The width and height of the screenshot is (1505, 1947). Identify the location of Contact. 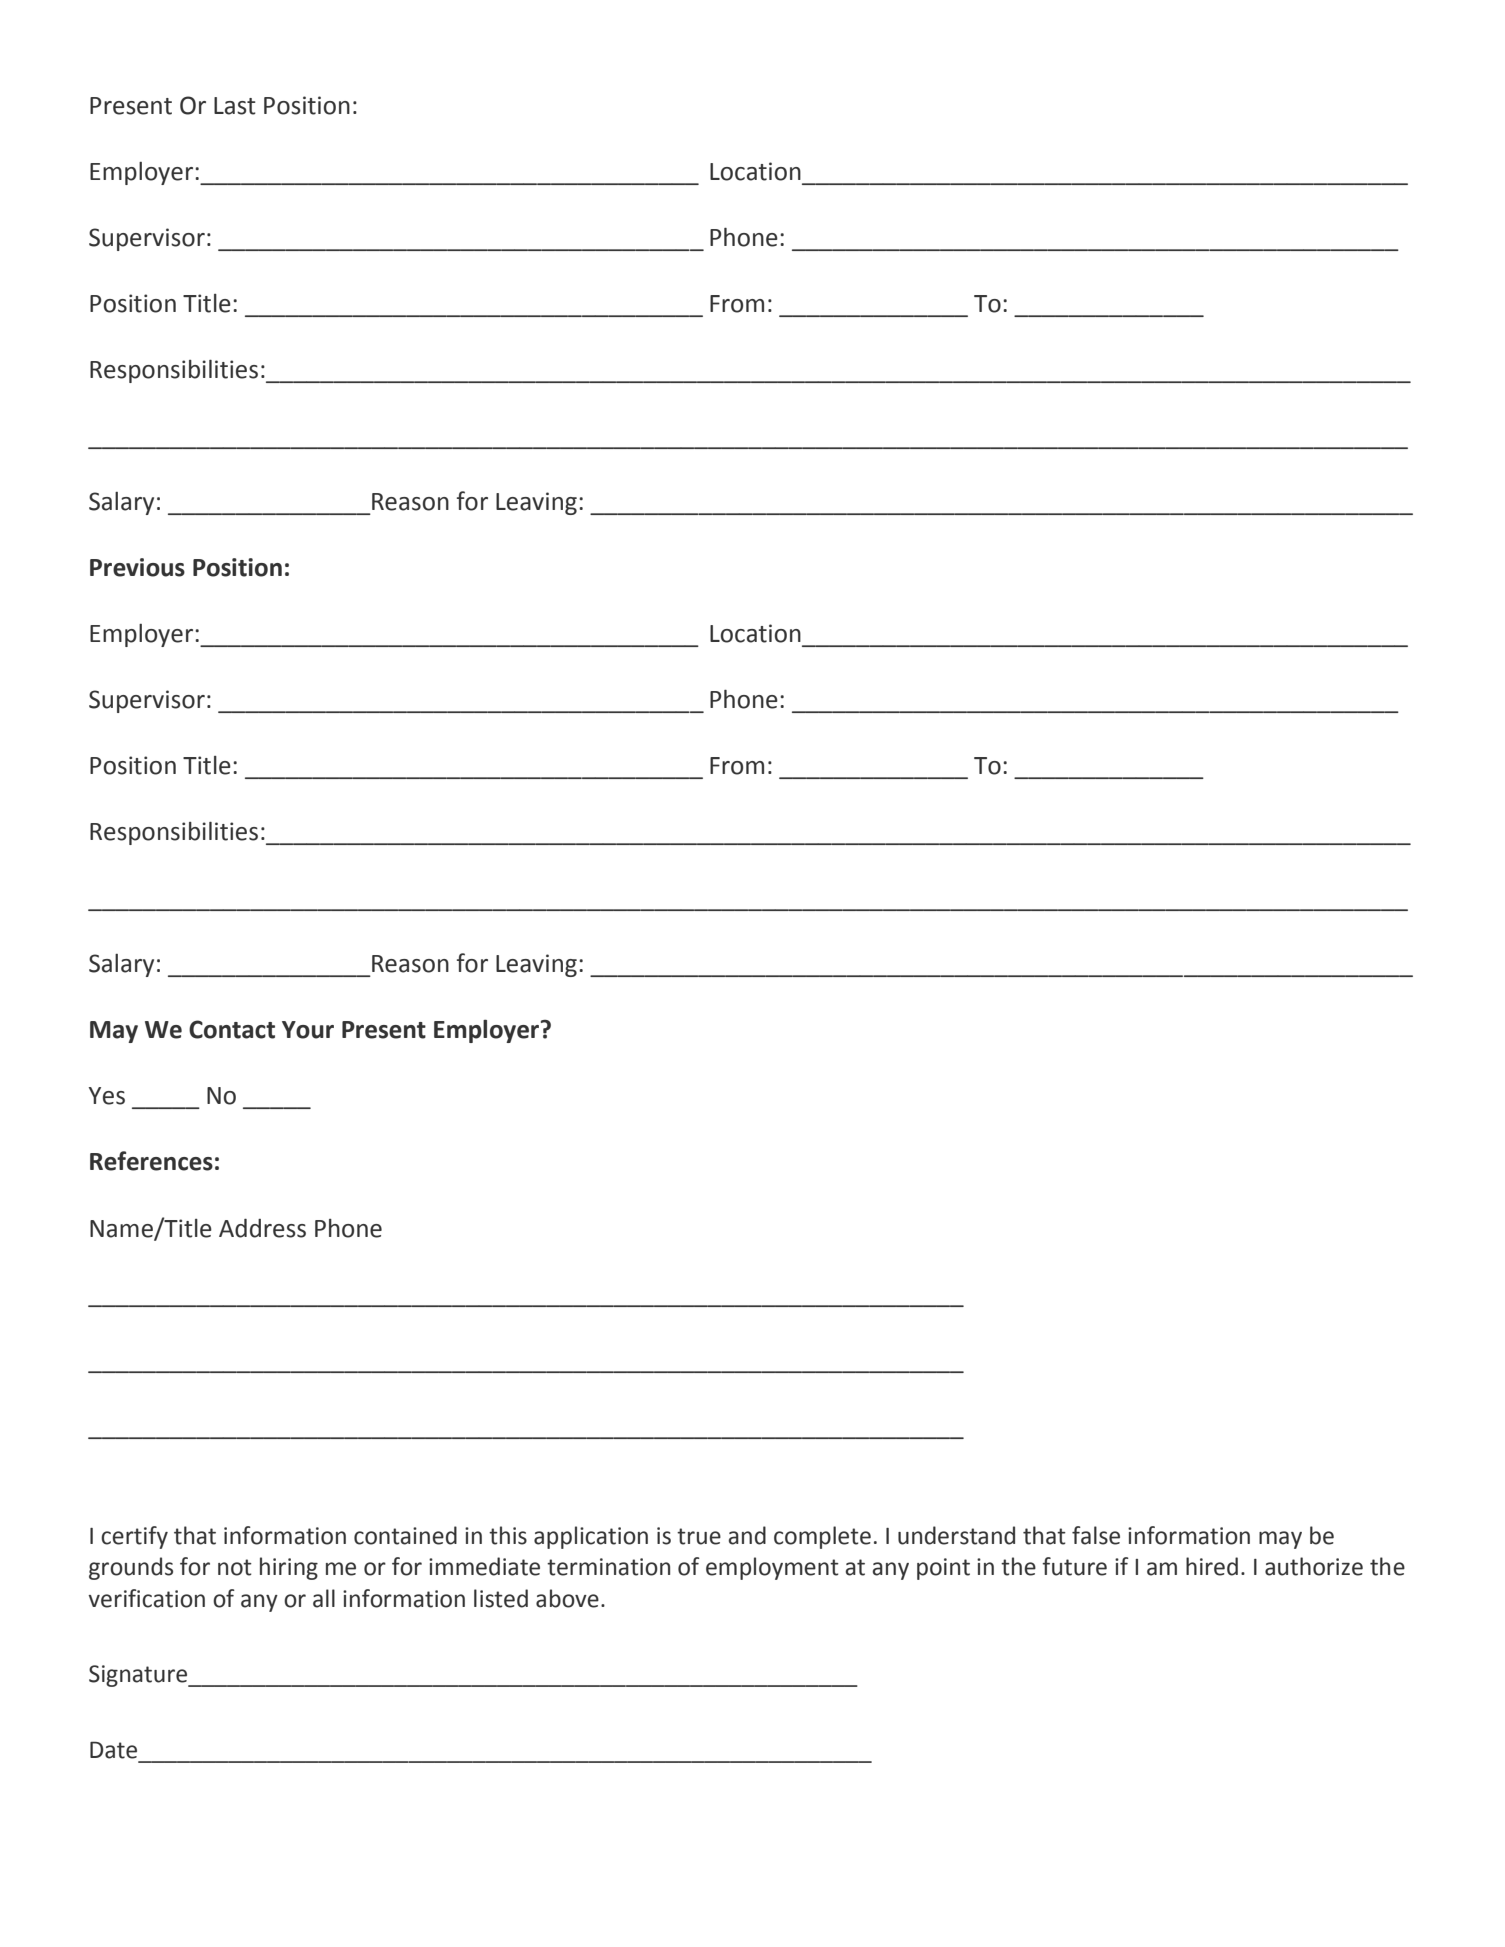
(232, 1029).
